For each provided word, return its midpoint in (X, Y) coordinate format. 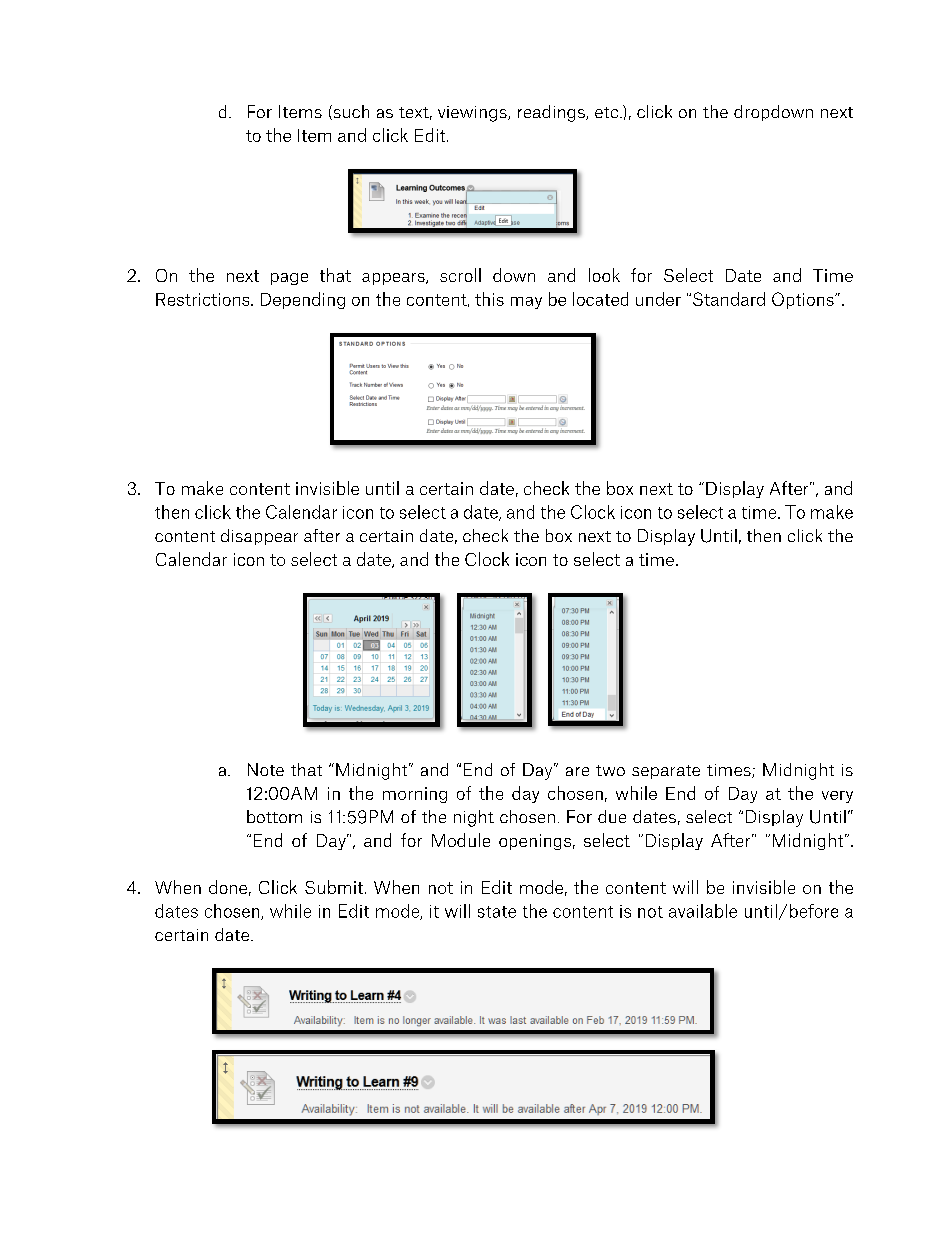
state (497, 912)
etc (608, 112)
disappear (259, 537)
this (489, 299)
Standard (729, 299)
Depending (303, 300)
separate (666, 772)
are (577, 771)
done (228, 887)
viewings (473, 114)
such (350, 112)
